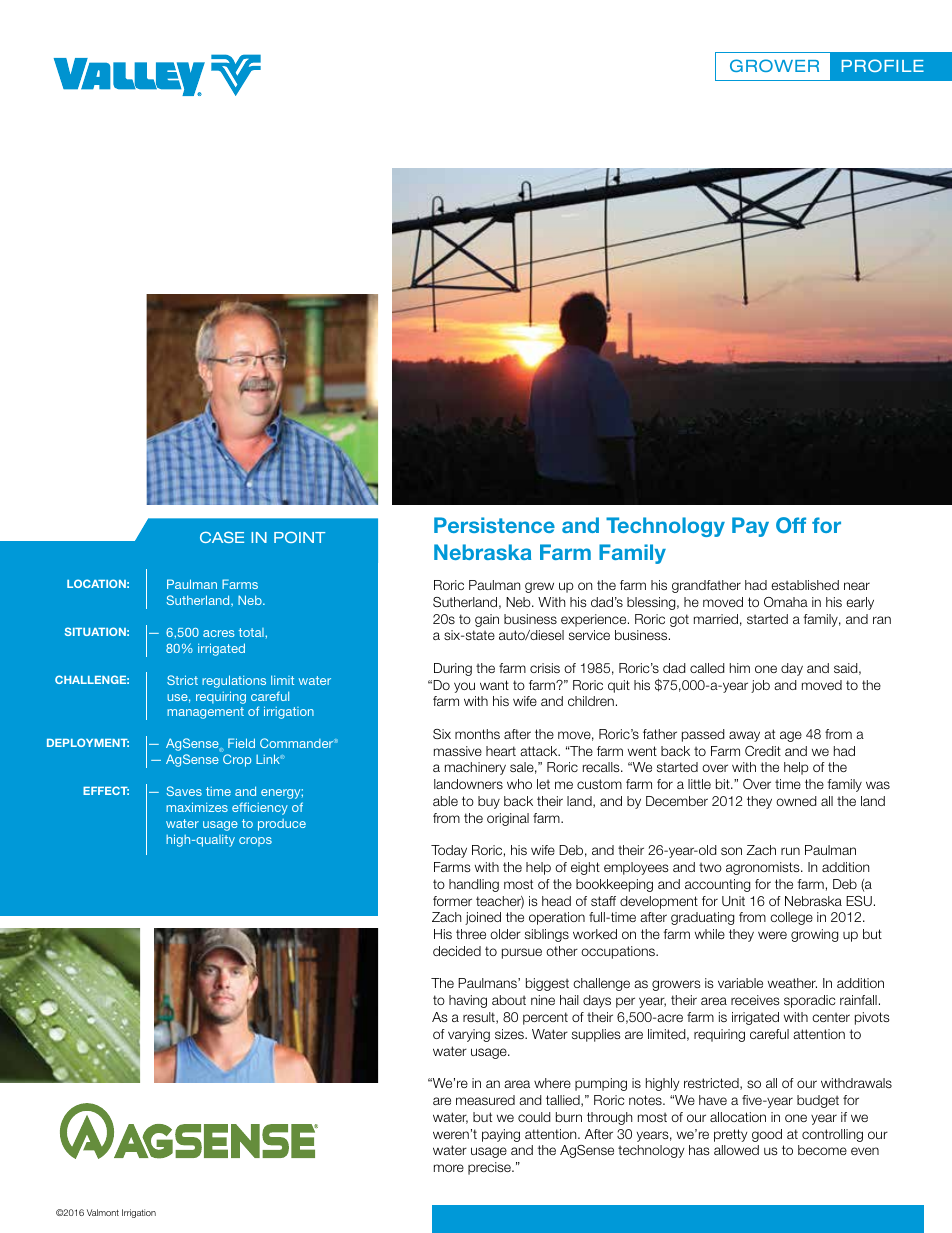 This screenshot has width=952, height=1233. I want to click on more, so click(449, 1168).
